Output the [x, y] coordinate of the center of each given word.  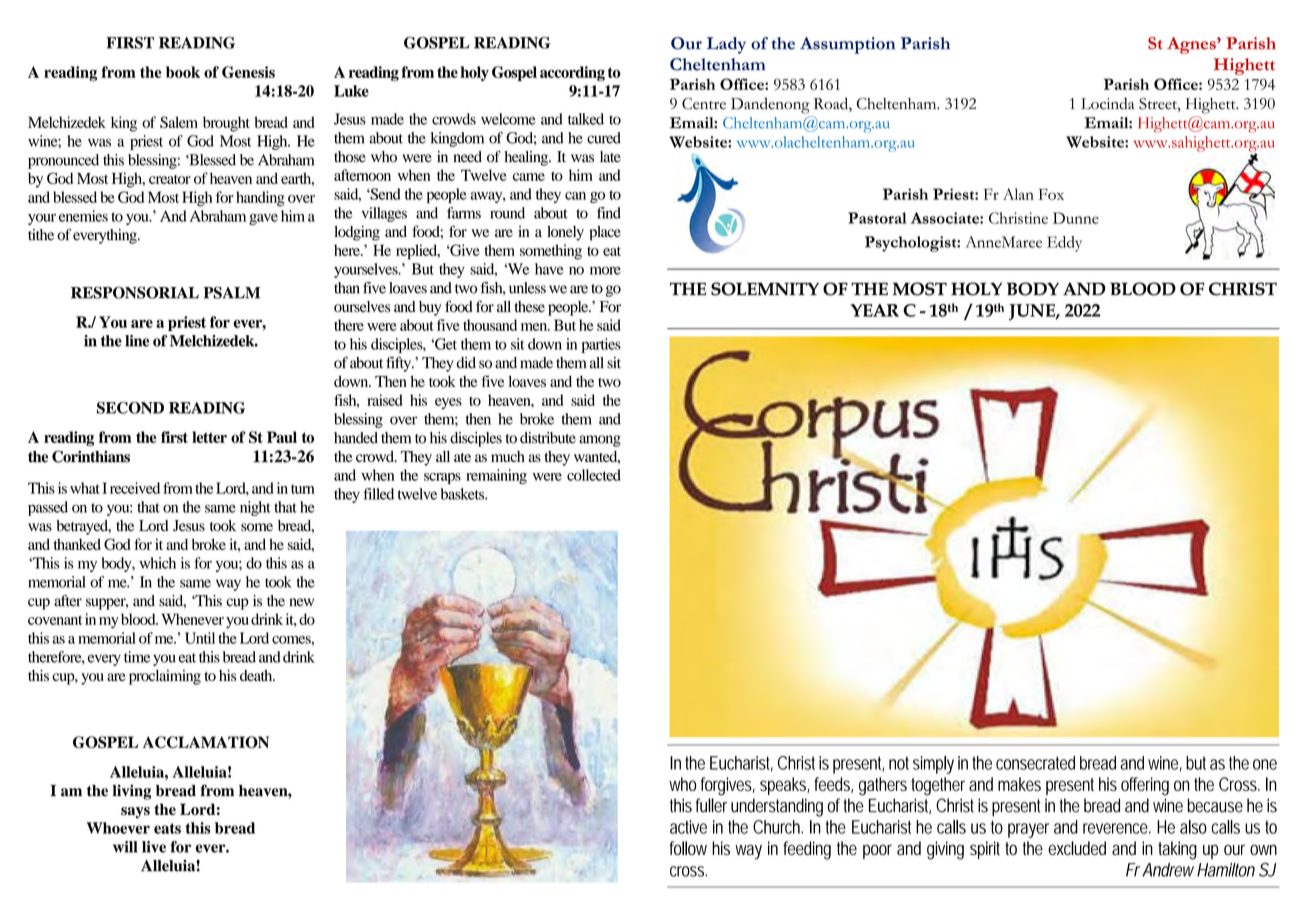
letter [209, 437]
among [600, 441]
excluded [1077, 848]
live [154, 847]
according [572, 73]
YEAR [874, 310]
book [183, 72]
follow [688, 848]
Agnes [1192, 45]
